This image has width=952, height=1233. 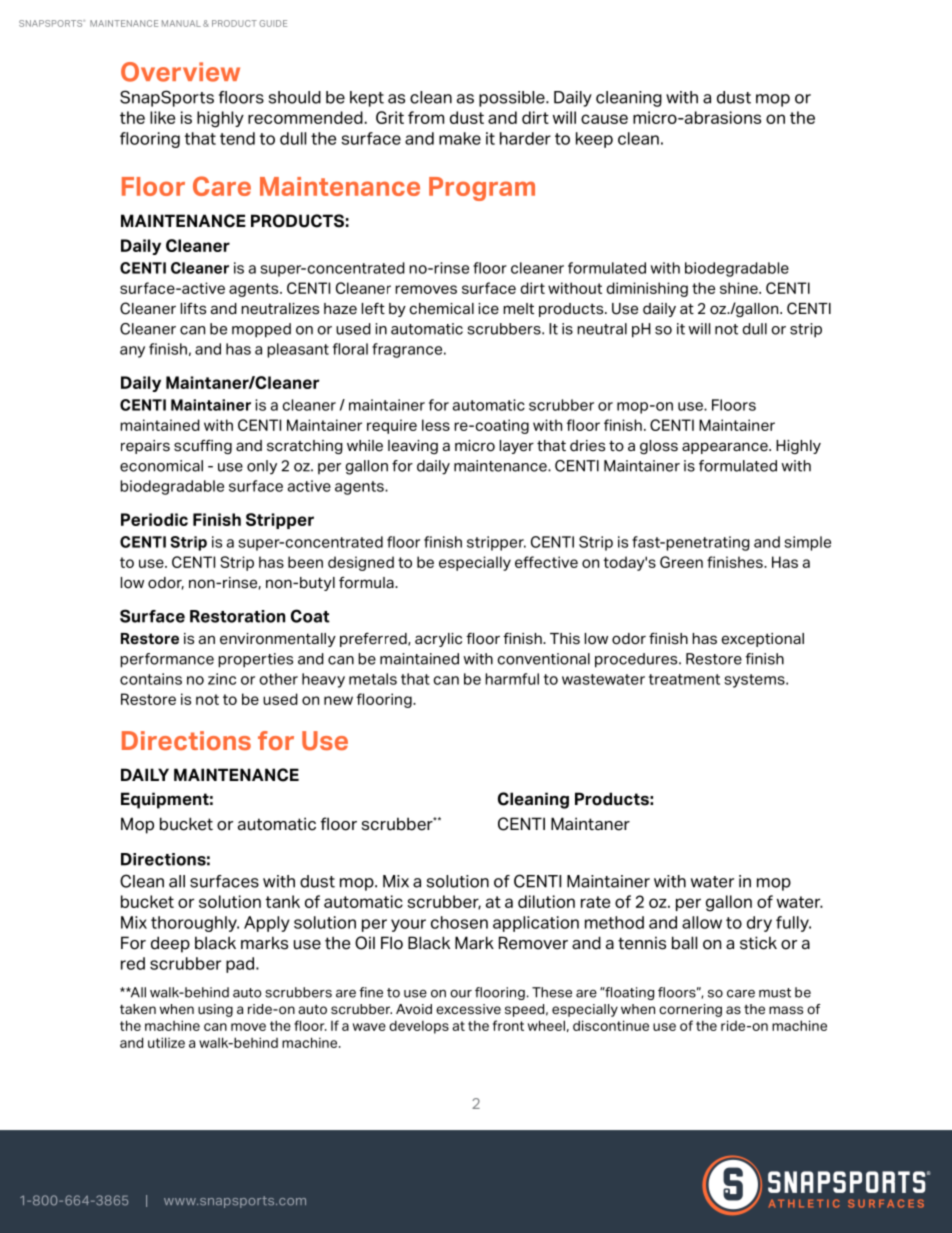 What do you see at coordinates (193, 309) in the image?
I see `lifts` at bounding box center [193, 309].
